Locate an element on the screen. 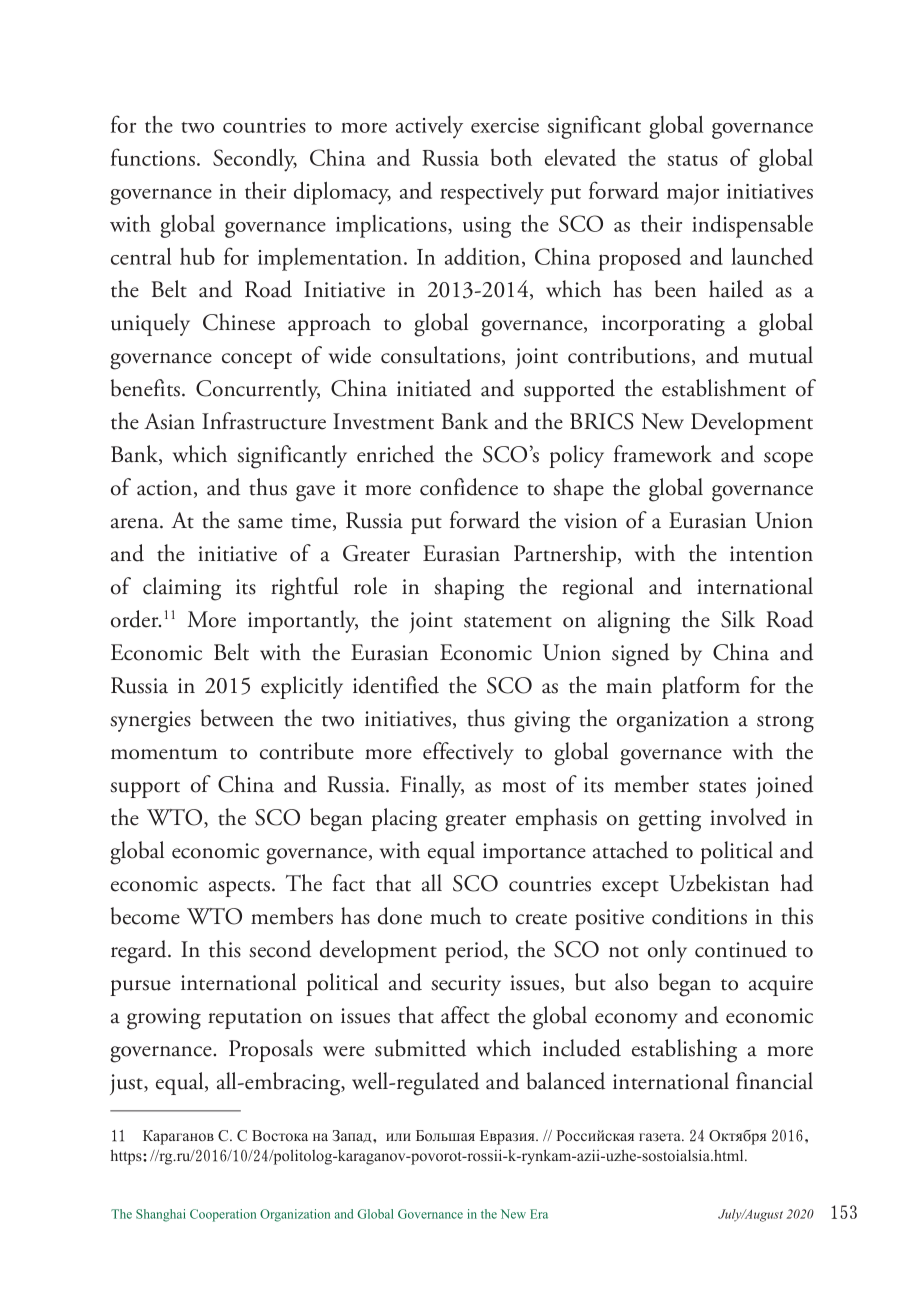 Image resolution: width=924 pixels, height=1310 pixels. Cooperation is located at coordinates (223, 1215).
